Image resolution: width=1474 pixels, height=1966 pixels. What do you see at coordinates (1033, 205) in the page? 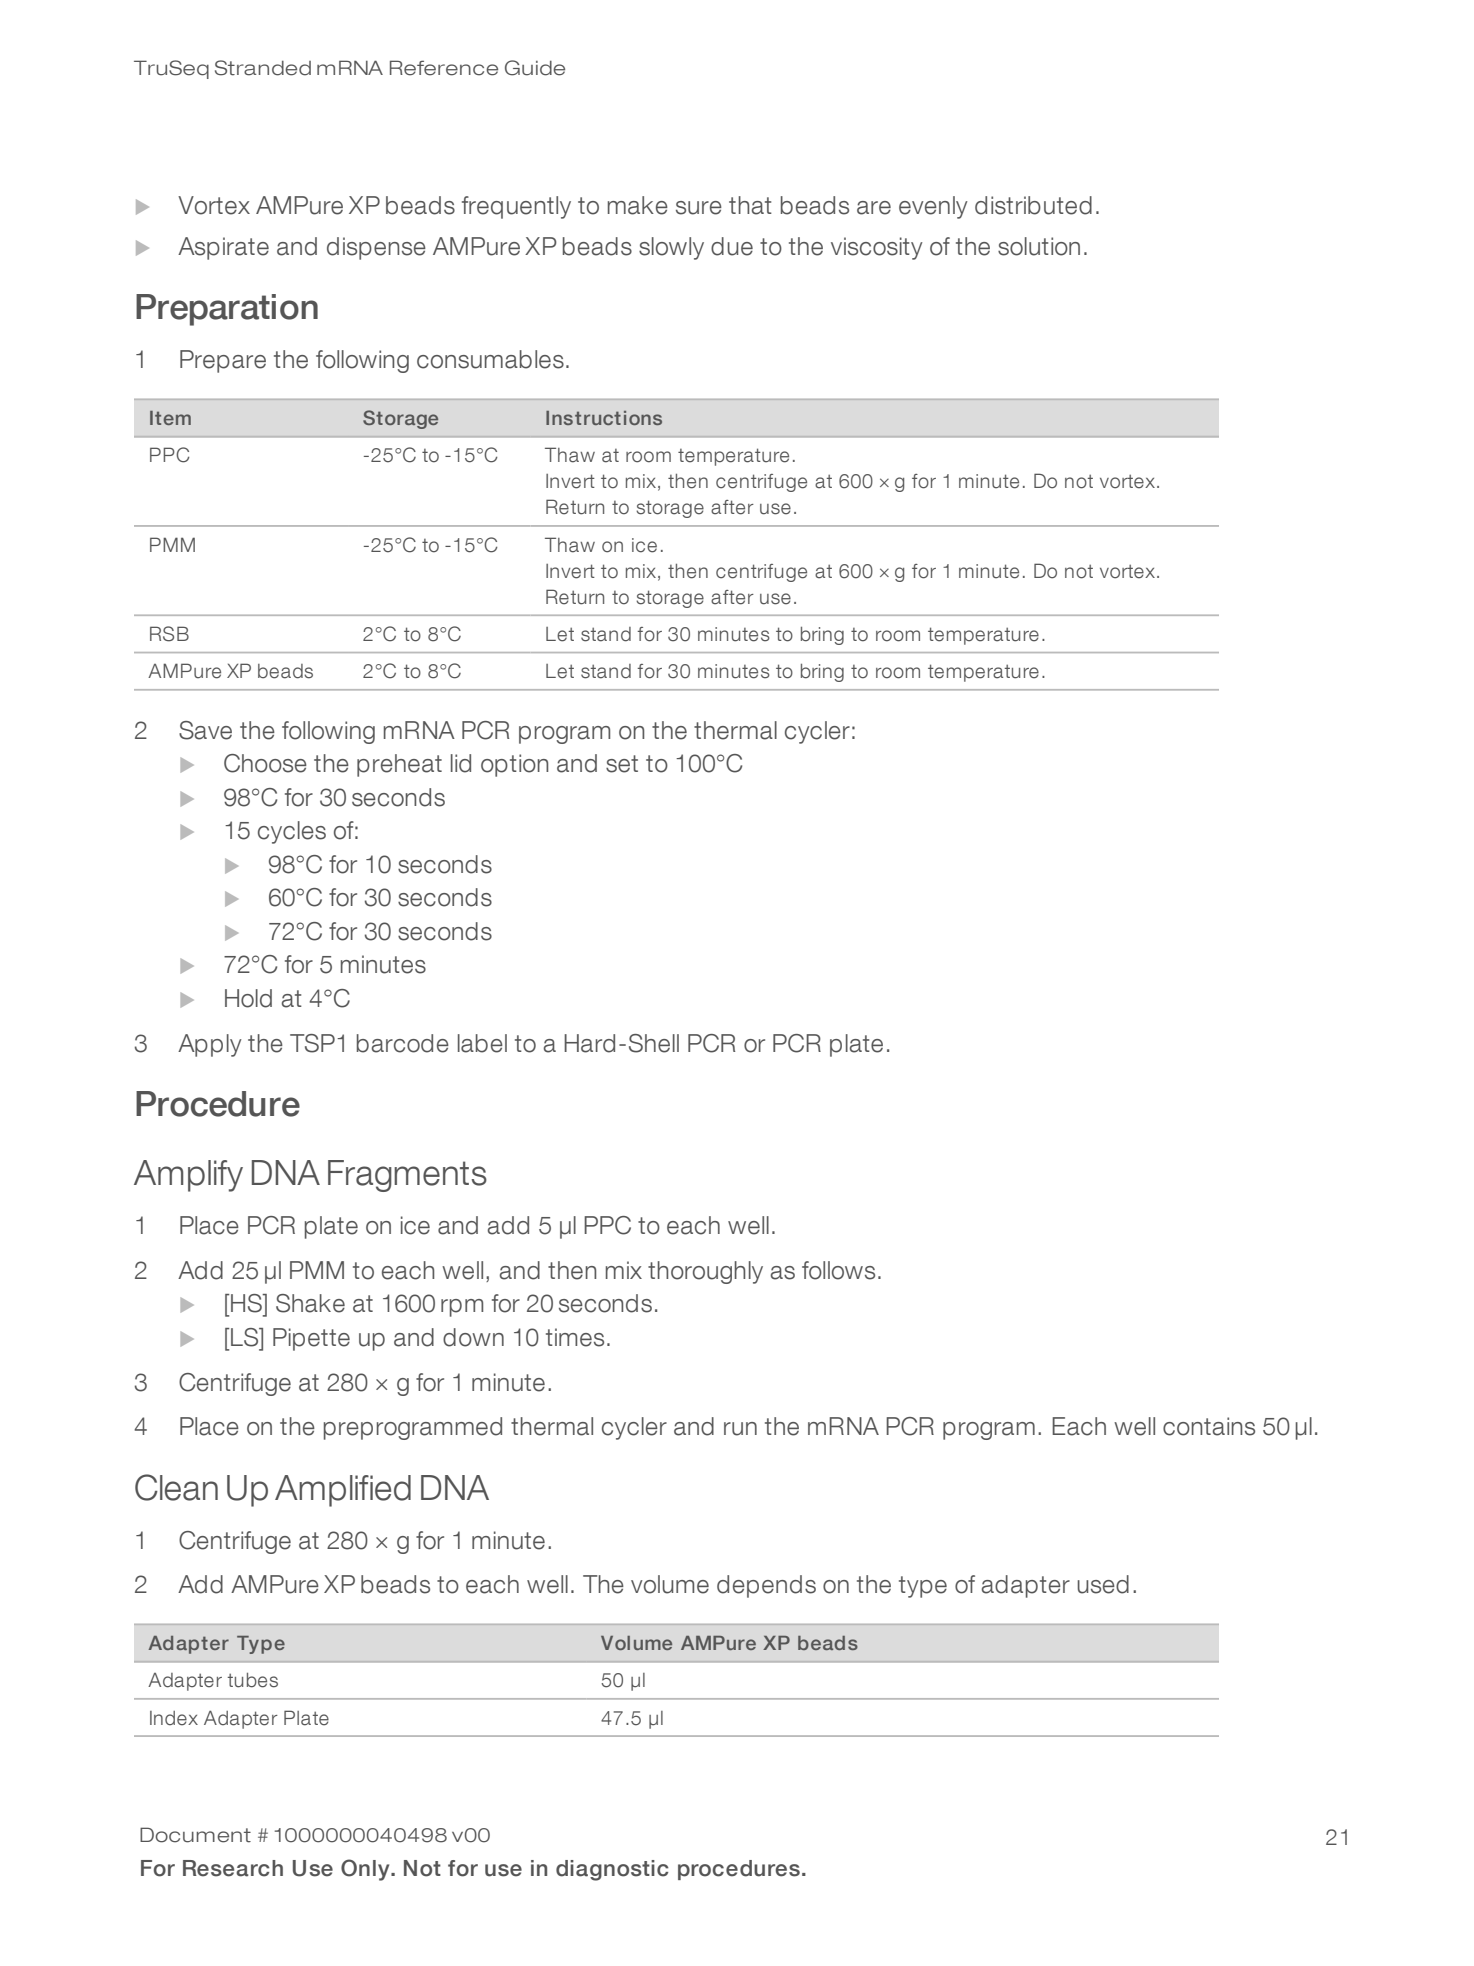
I see `distributed` at bounding box center [1033, 205].
